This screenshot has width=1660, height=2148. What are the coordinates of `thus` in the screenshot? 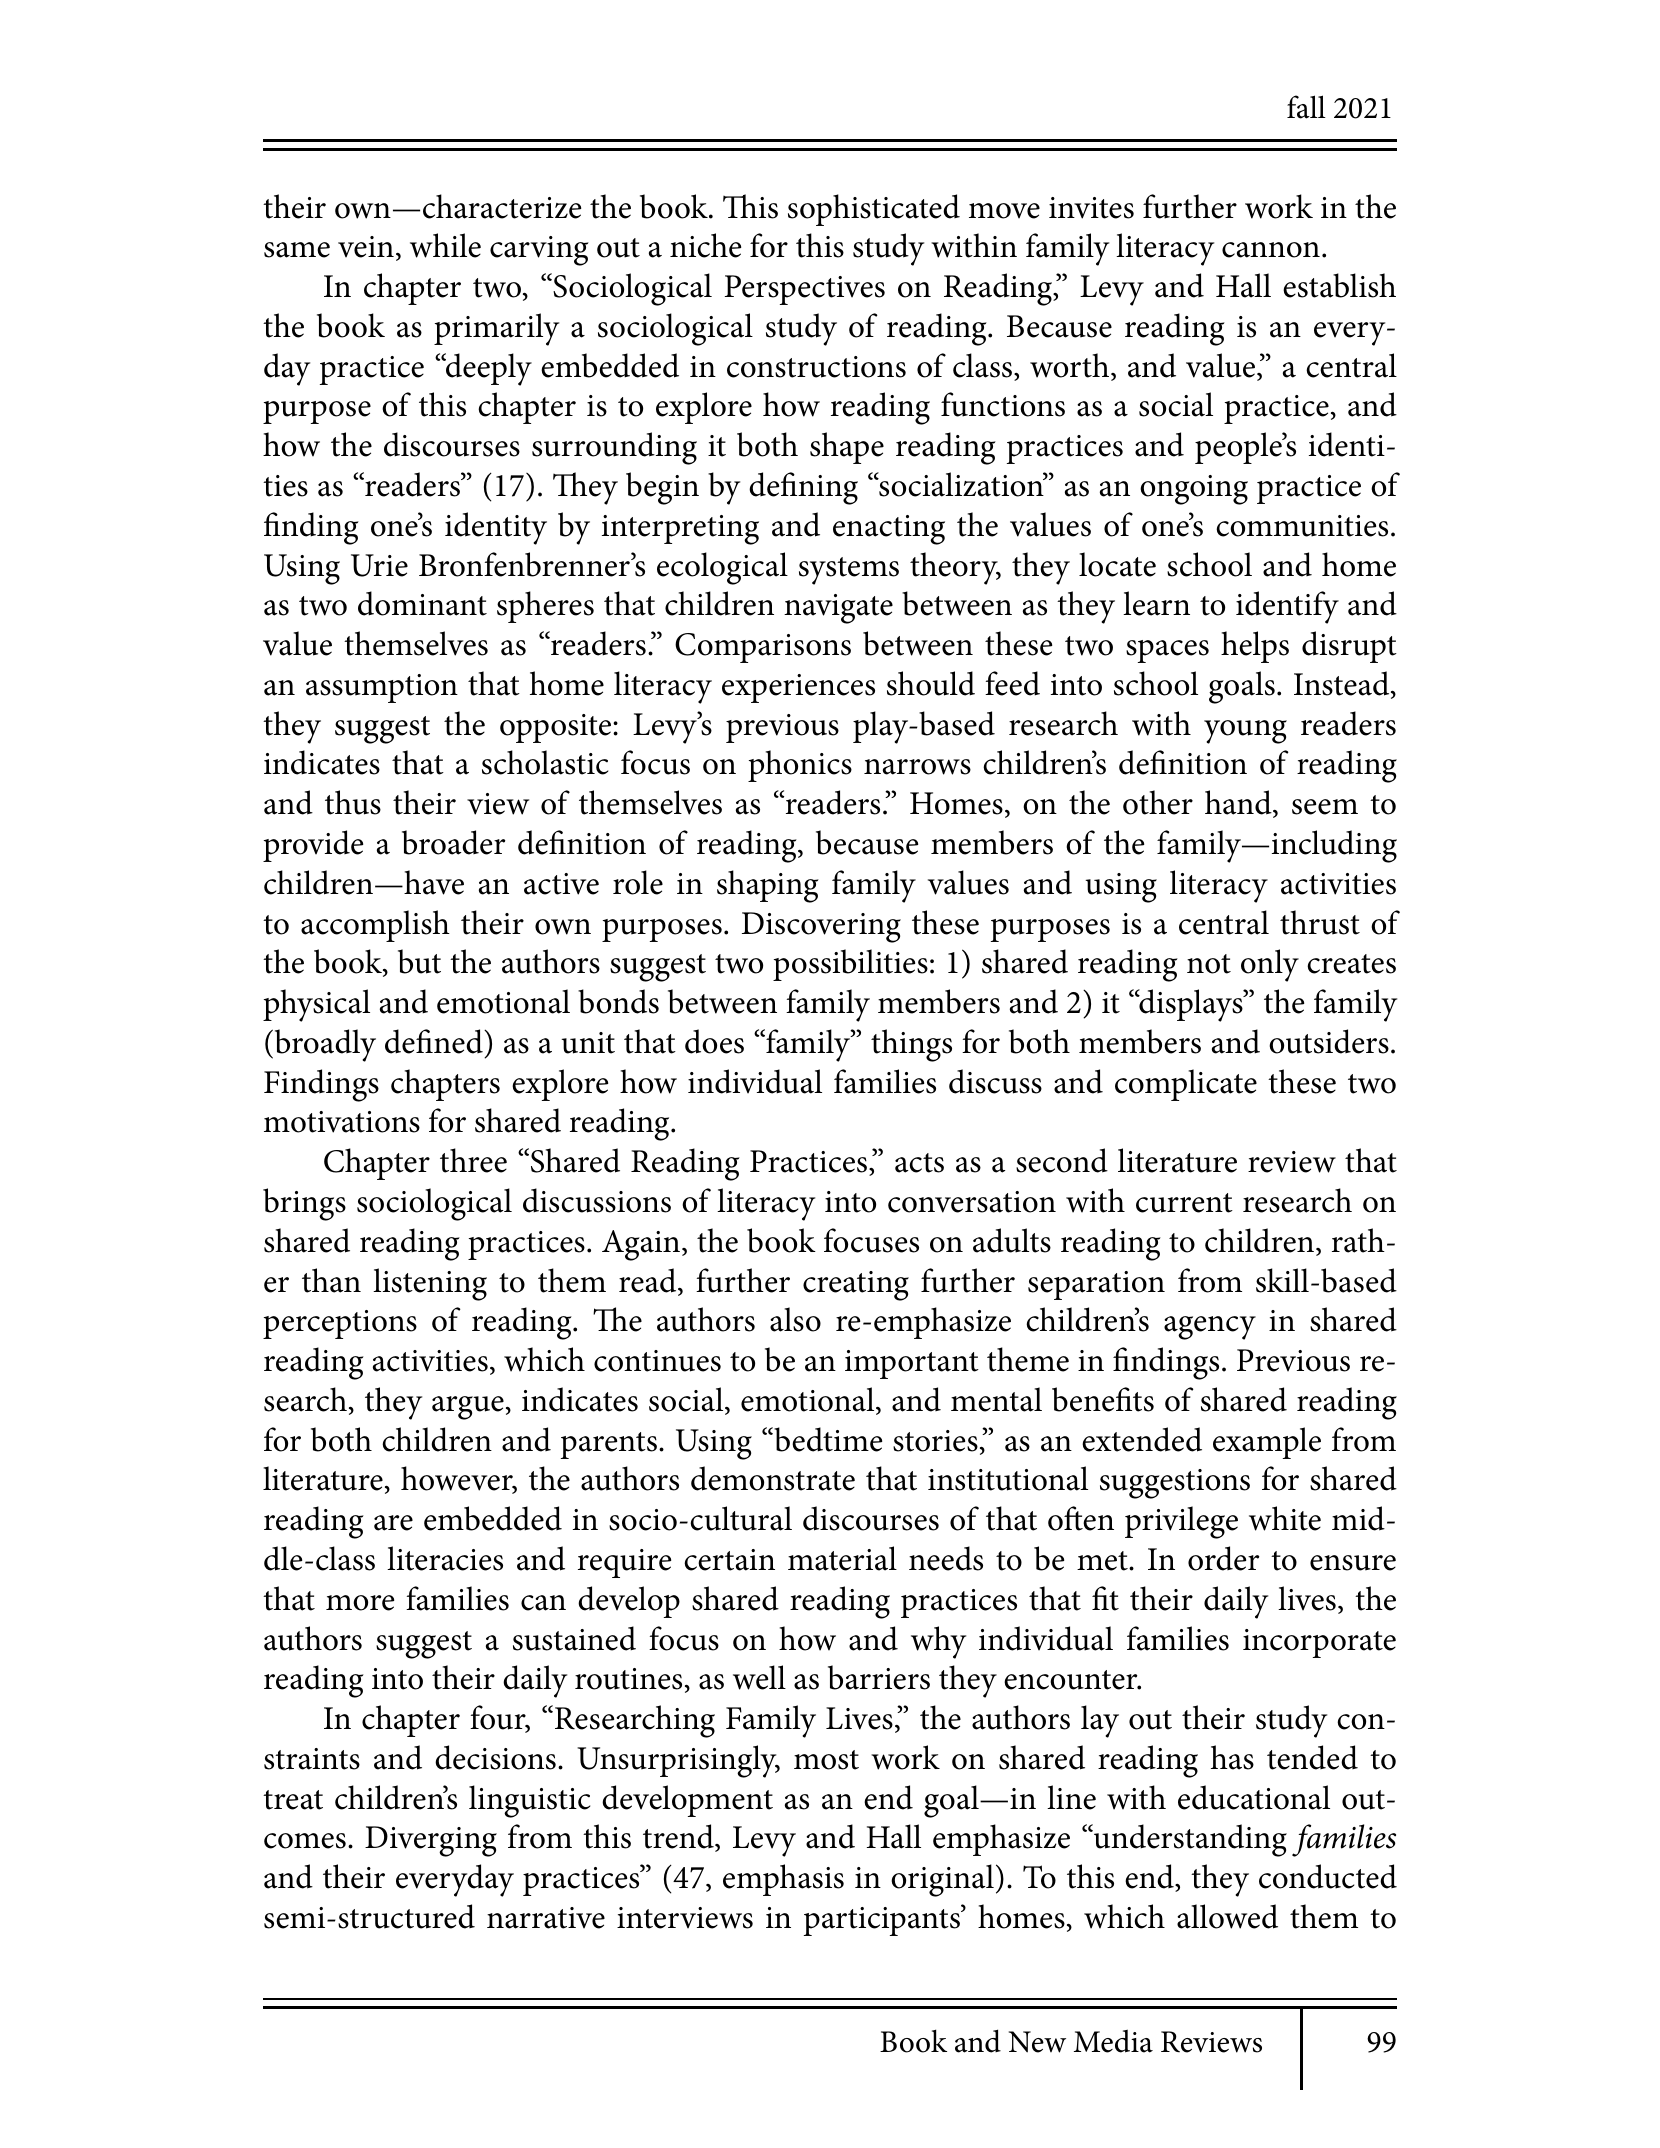 It's located at (353, 802).
